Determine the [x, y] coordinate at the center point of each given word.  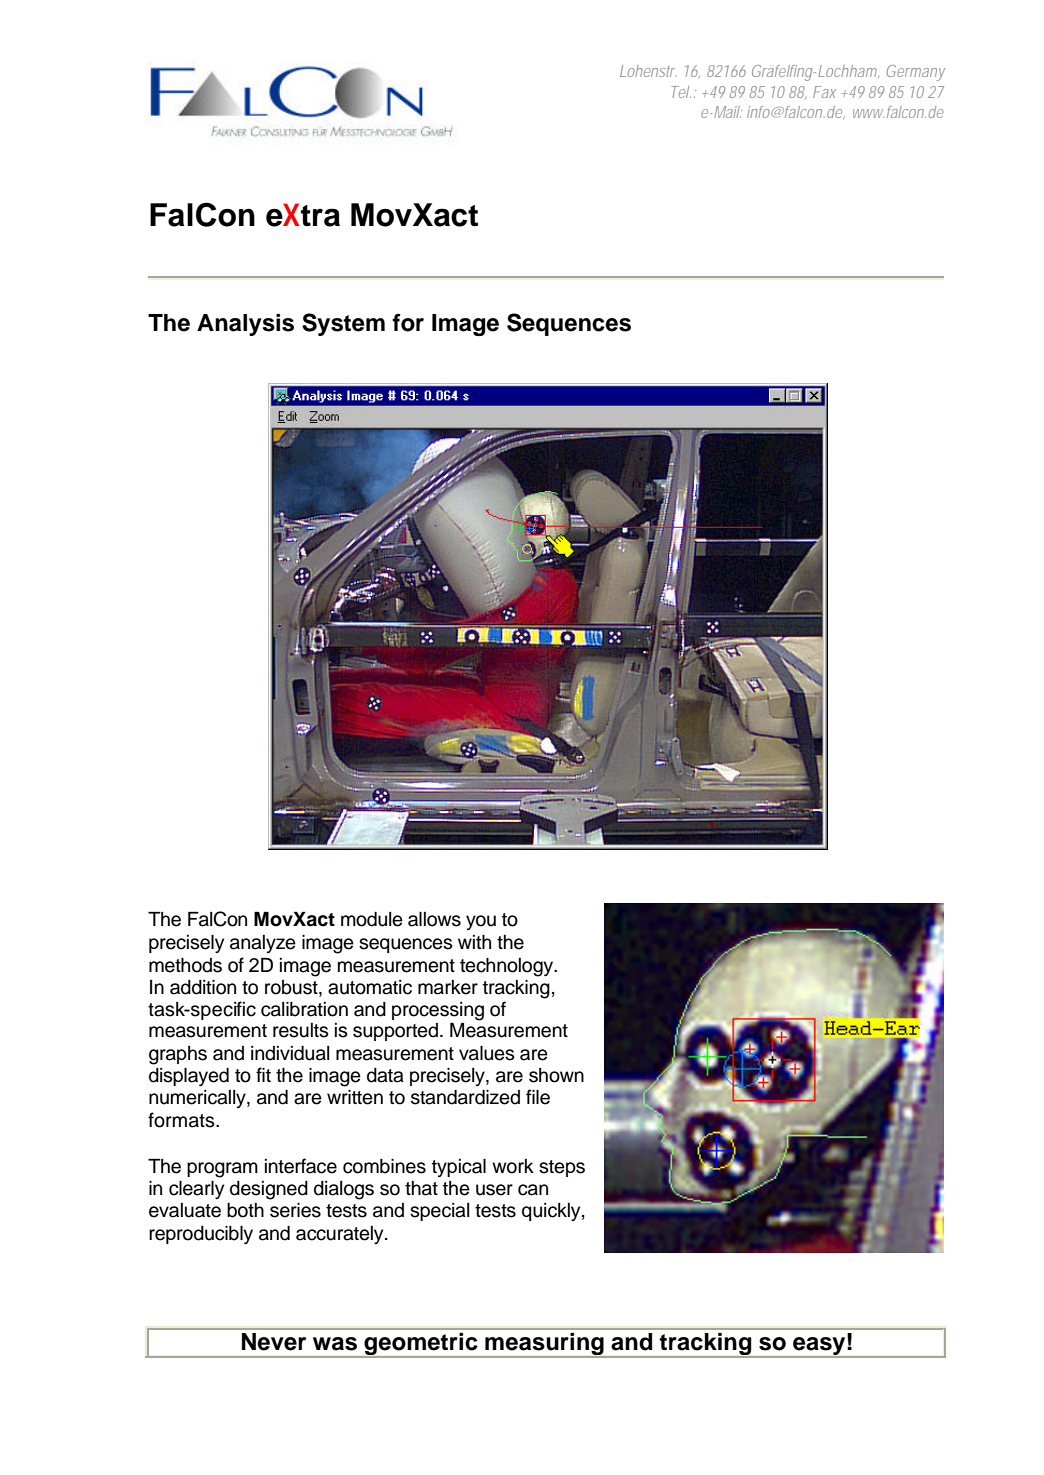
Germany [915, 73]
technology [508, 967]
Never [274, 1342]
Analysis [245, 325]
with [474, 942]
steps [562, 1168]
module [372, 919]
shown [556, 1075]
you [481, 922]
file [538, 1097]
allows [434, 919]
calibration [304, 1009]
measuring [544, 1345]
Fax [824, 92]
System [343, 324]
